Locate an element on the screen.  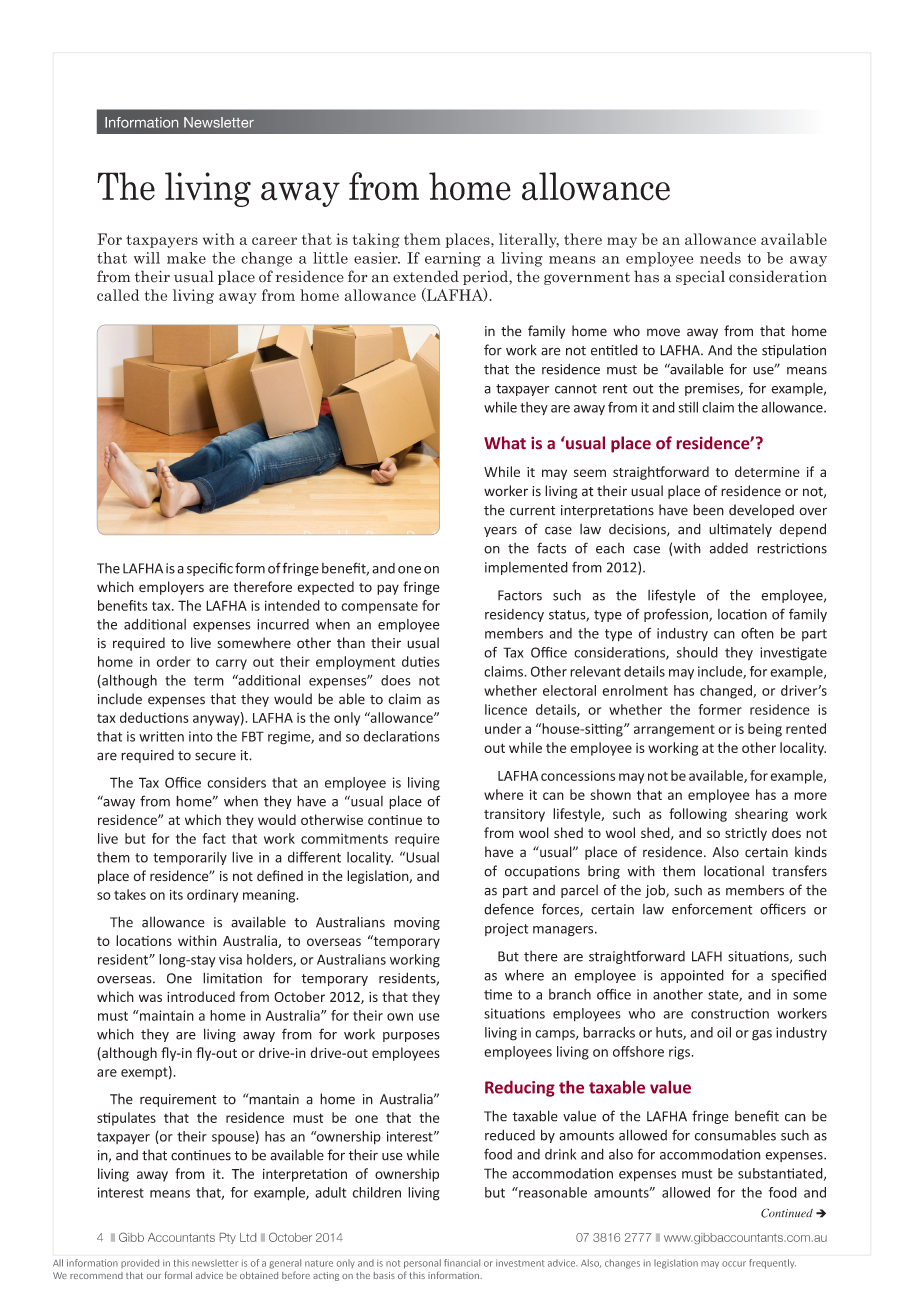
Pty is located at coordinates (228, 1238).
